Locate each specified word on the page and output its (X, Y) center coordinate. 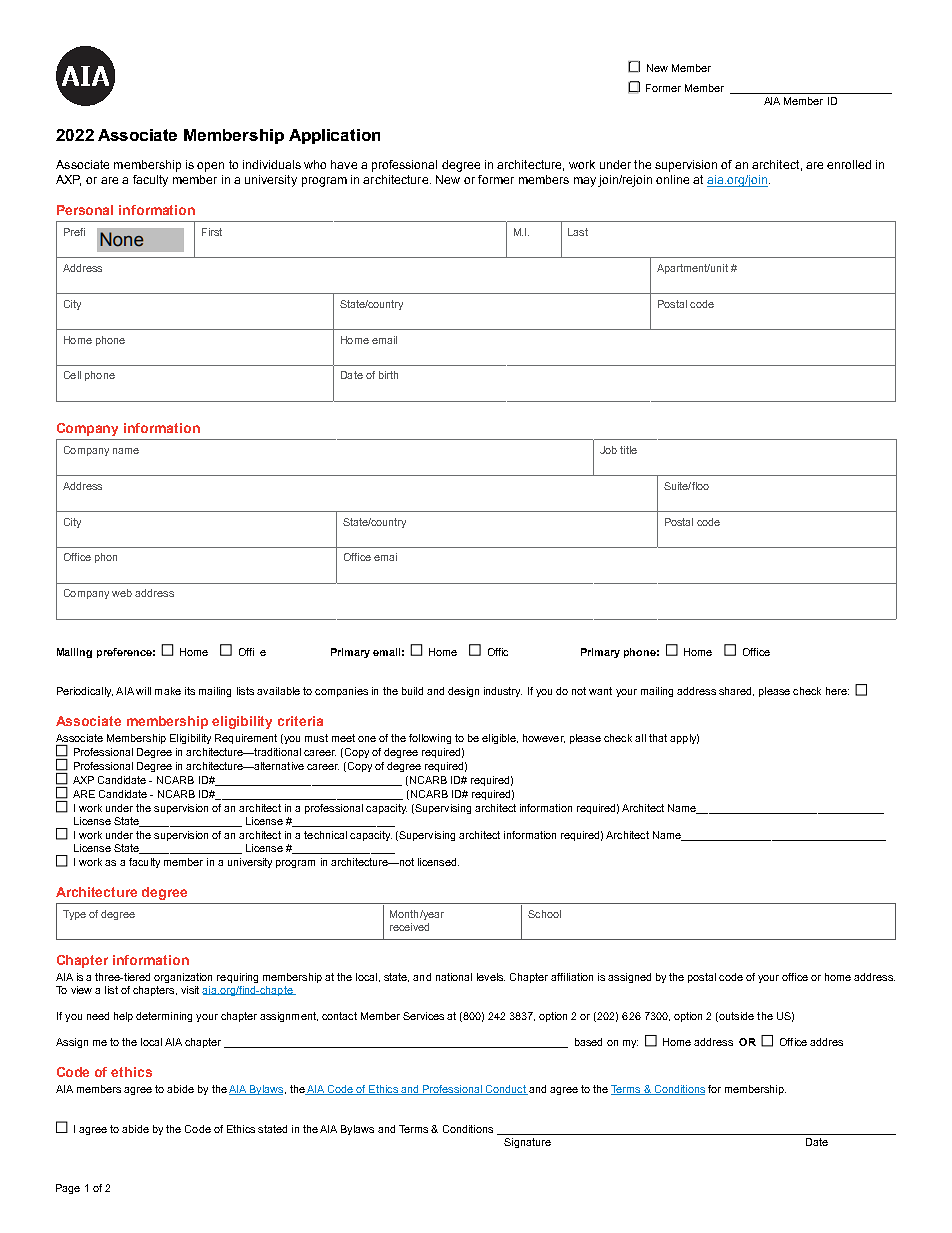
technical (325, 835)
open (210, 167)
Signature (527, 1143)
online (672, 179)
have (344, 164)
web (122, 593)
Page (68, 1189)
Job (608, 450)
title (628, 450)
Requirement (246, 739)
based (588, 1042)
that (658, 738)
